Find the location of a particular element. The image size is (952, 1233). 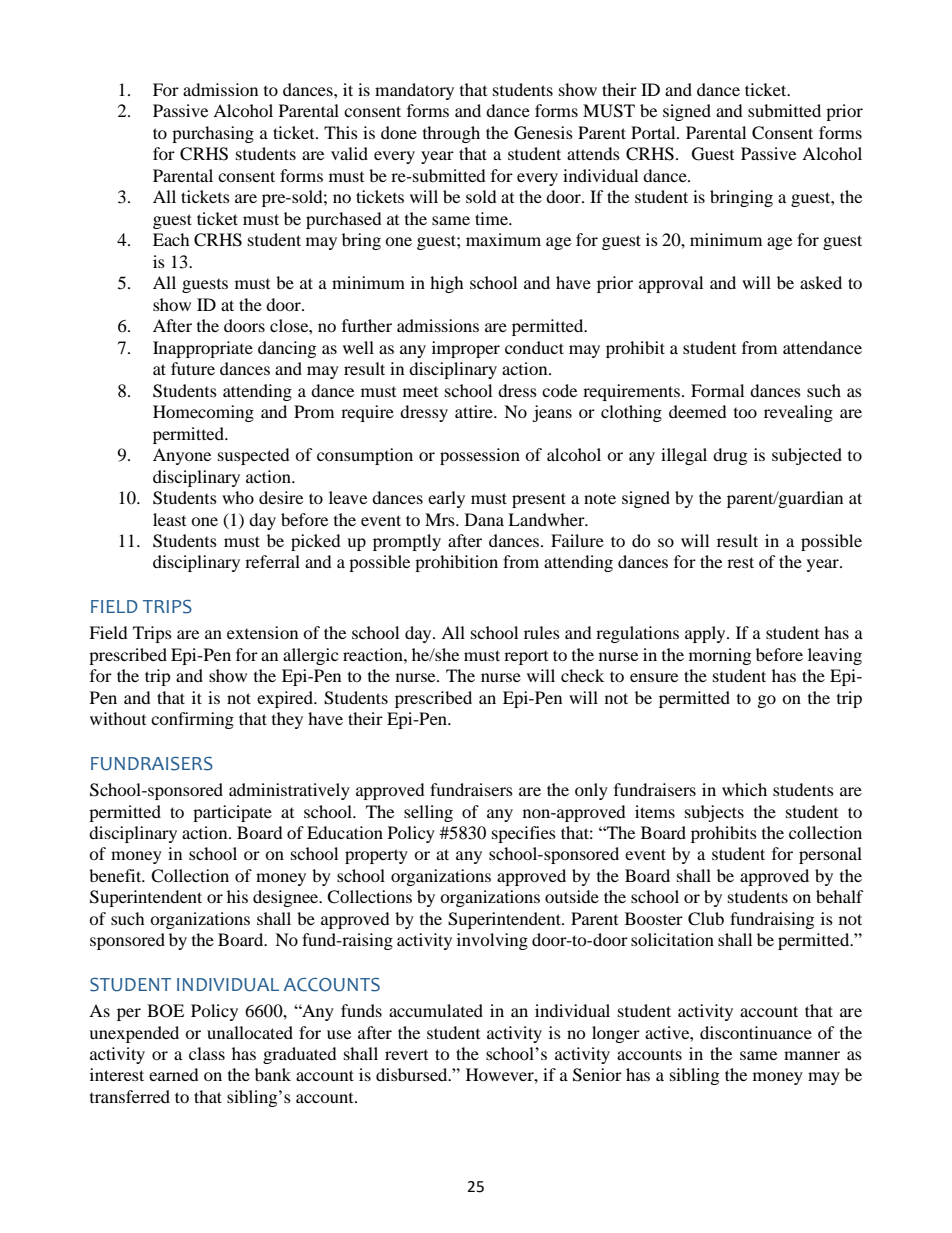

drug is located at coordinates (730, 456).
